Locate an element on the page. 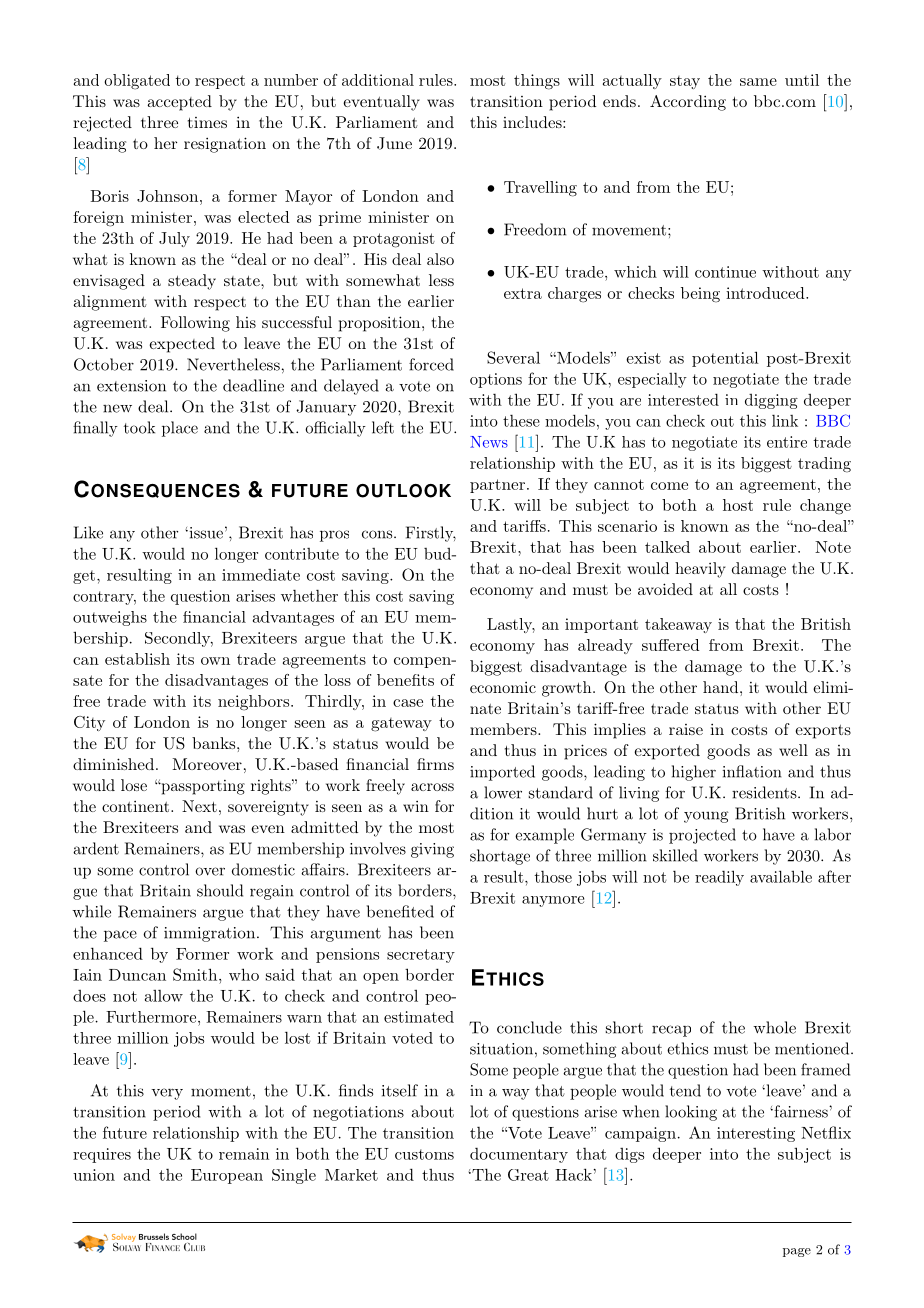  partner is located at coordinates (497, 486).
